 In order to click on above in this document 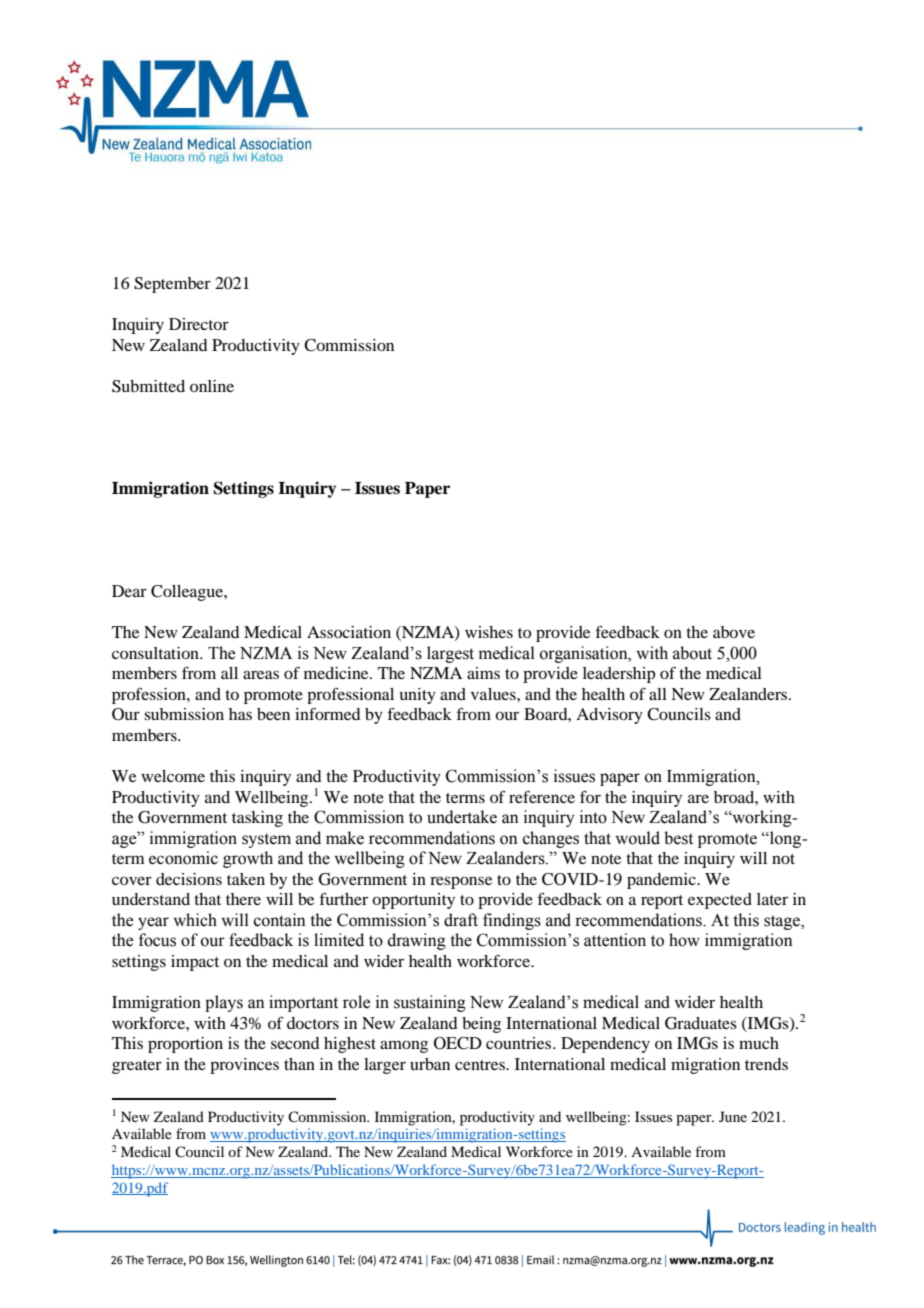, I will do `click(734, 632)`.
